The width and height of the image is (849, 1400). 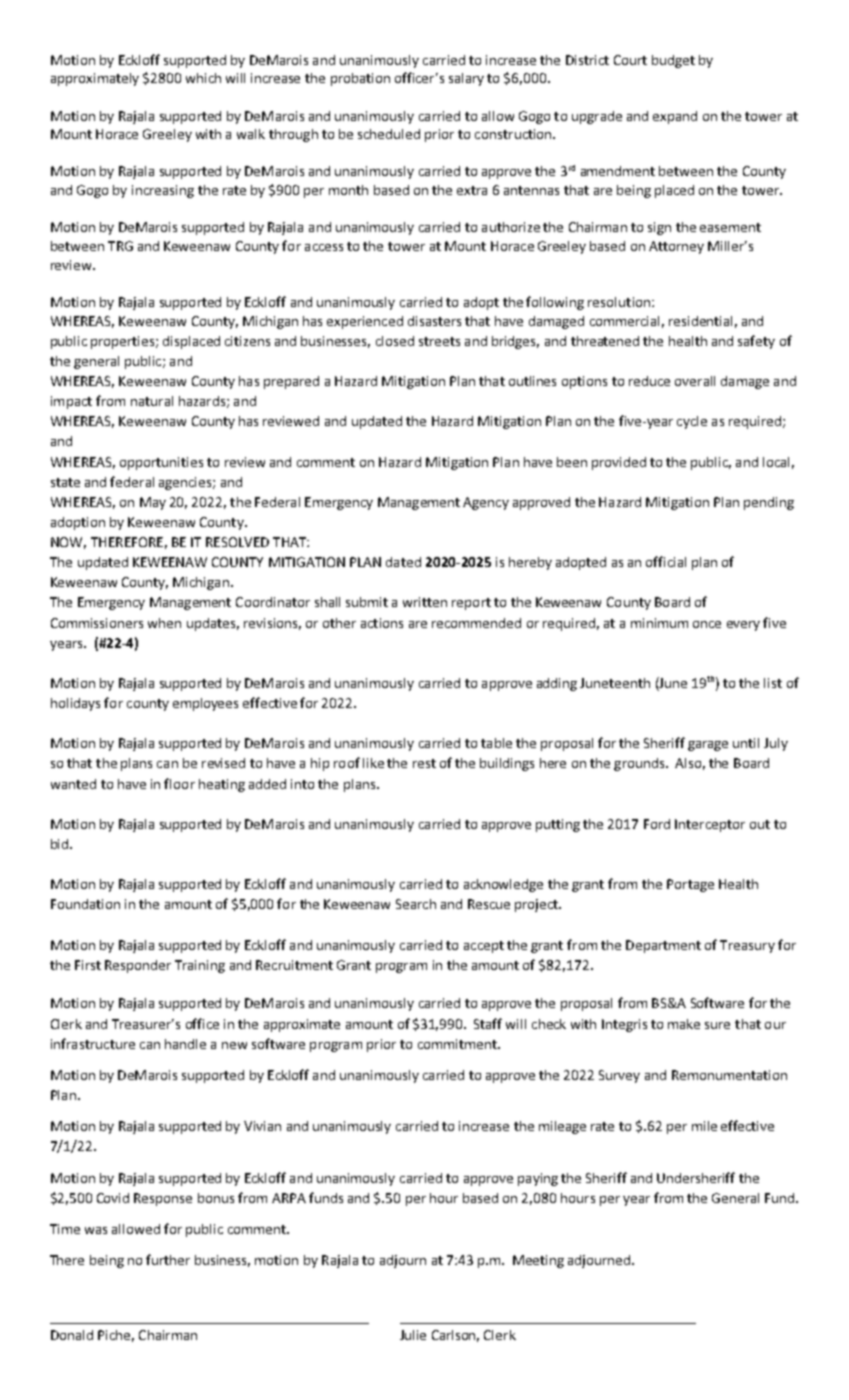 I want to click on Julie, so click(x=413, y=1335).
